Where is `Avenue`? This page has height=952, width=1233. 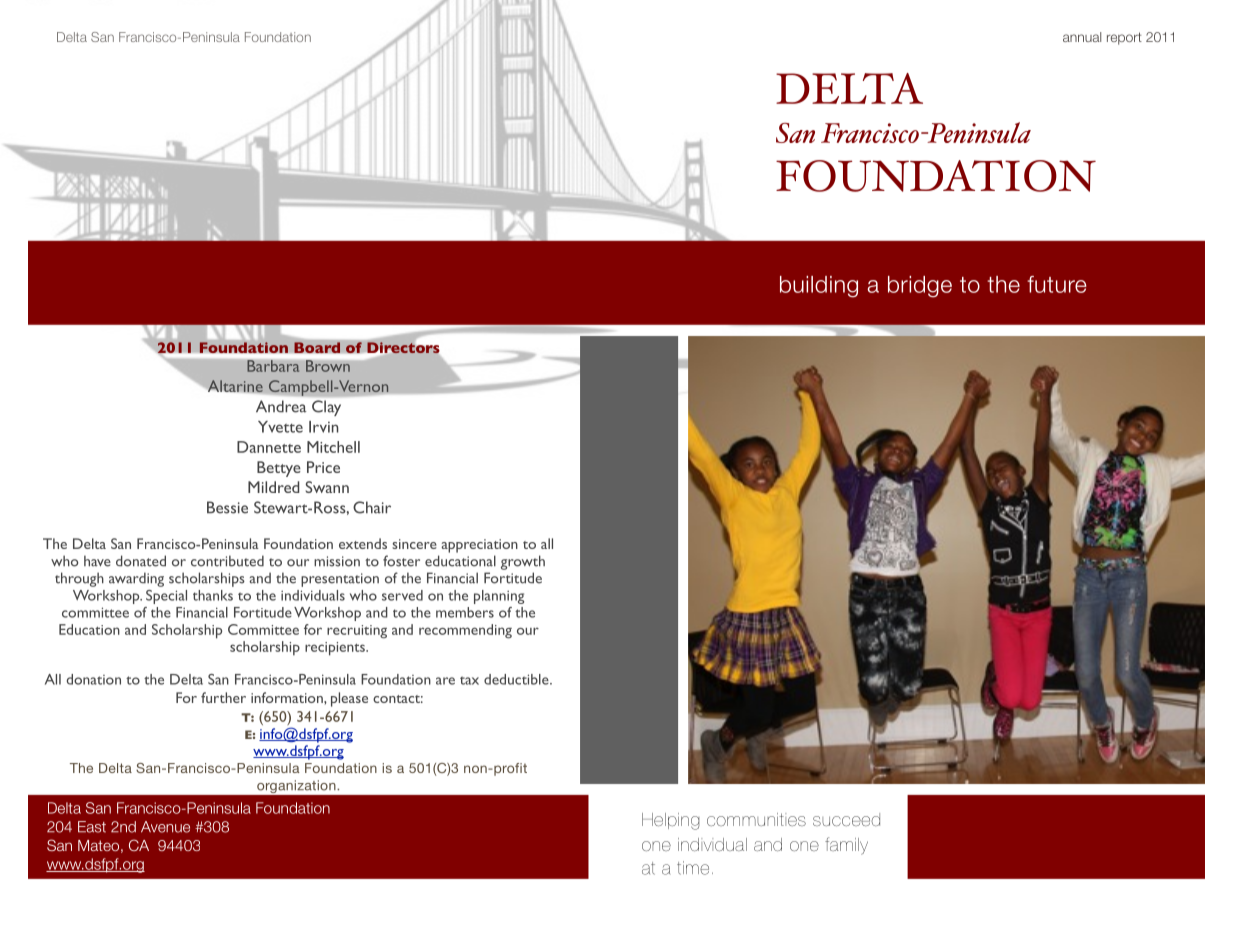 Avenue is located at coordinates (165, 827).
